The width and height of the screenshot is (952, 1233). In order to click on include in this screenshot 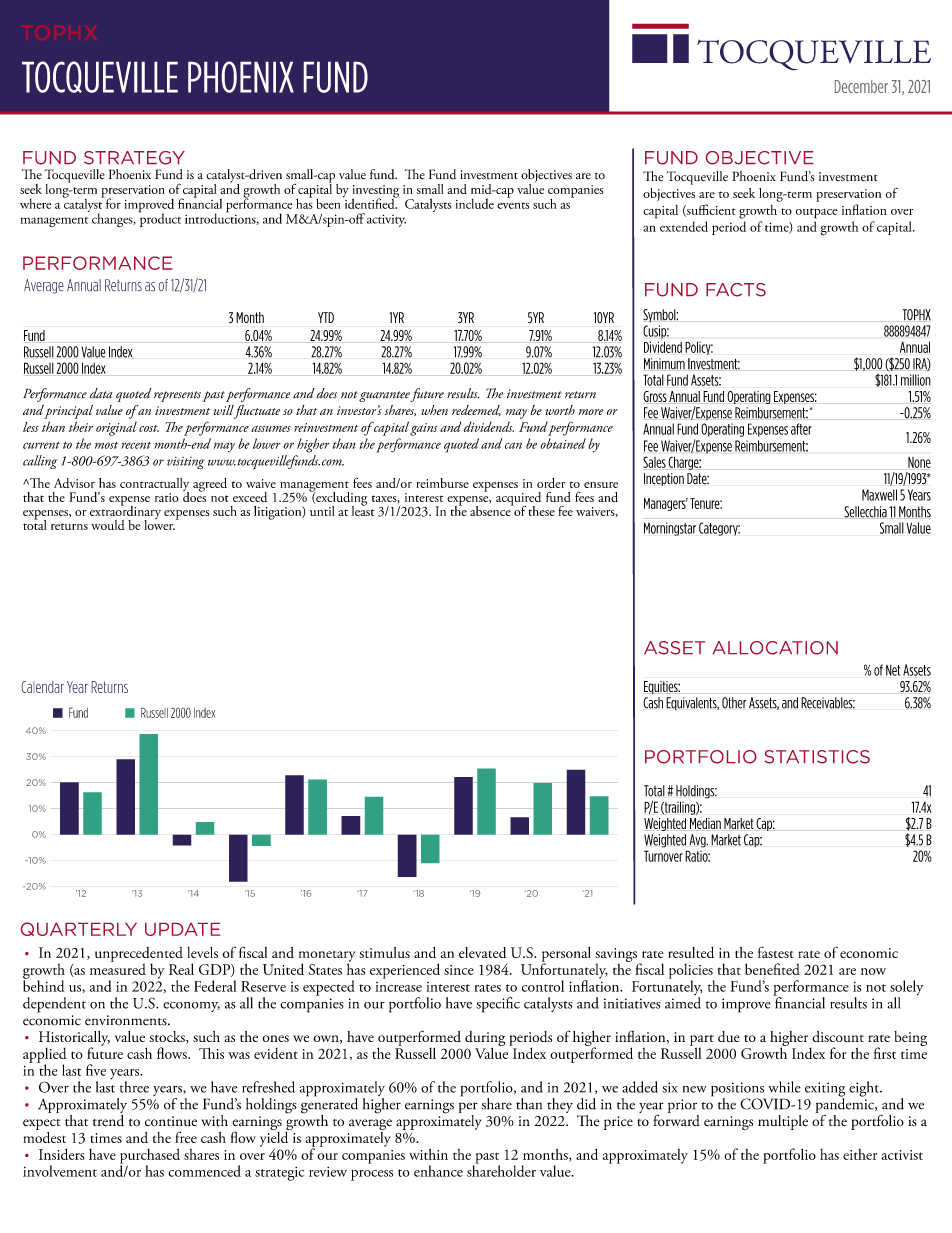, I will do `click(475, 203)`.
